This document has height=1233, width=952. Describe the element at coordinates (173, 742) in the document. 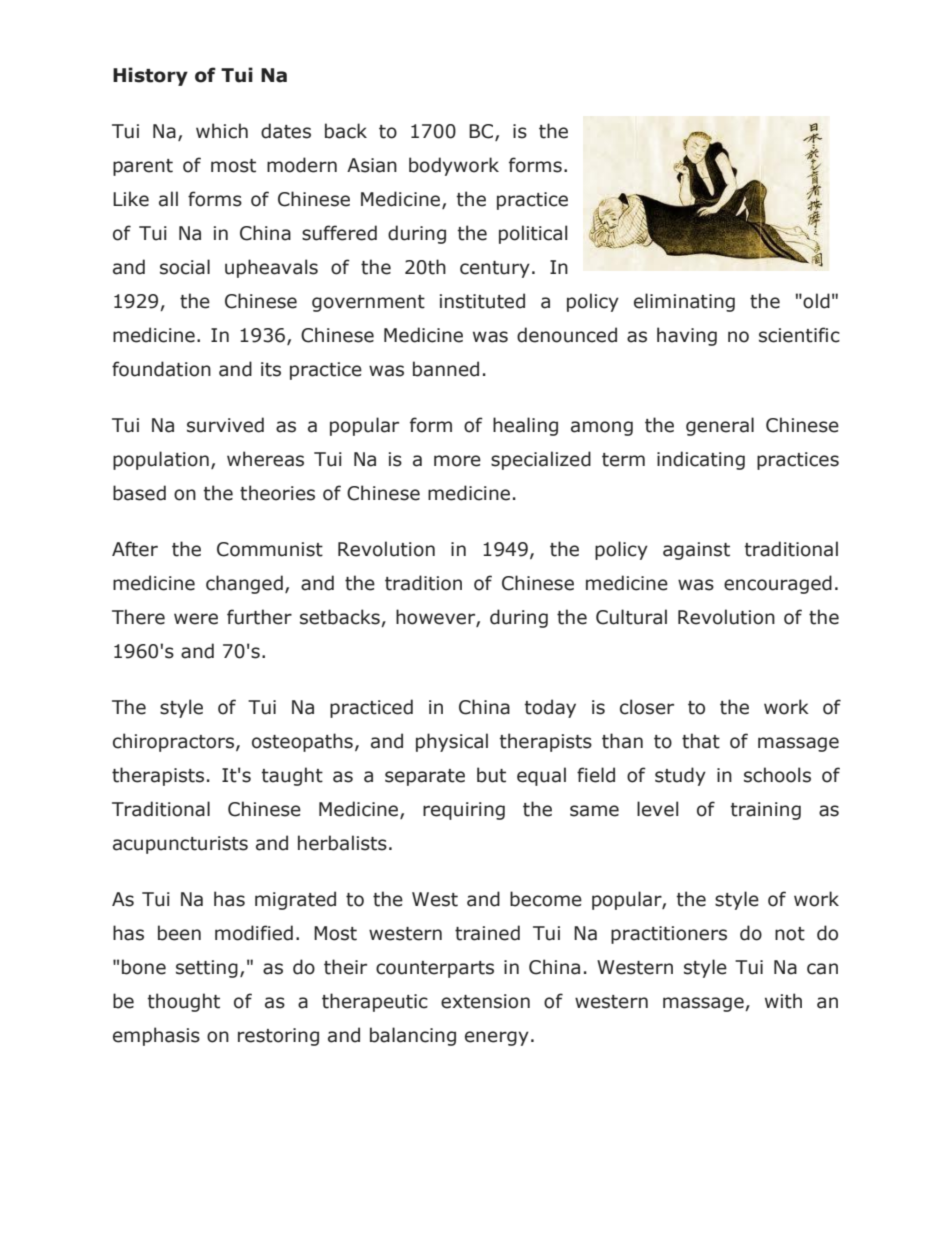

I see `chiropractors` at that location.
